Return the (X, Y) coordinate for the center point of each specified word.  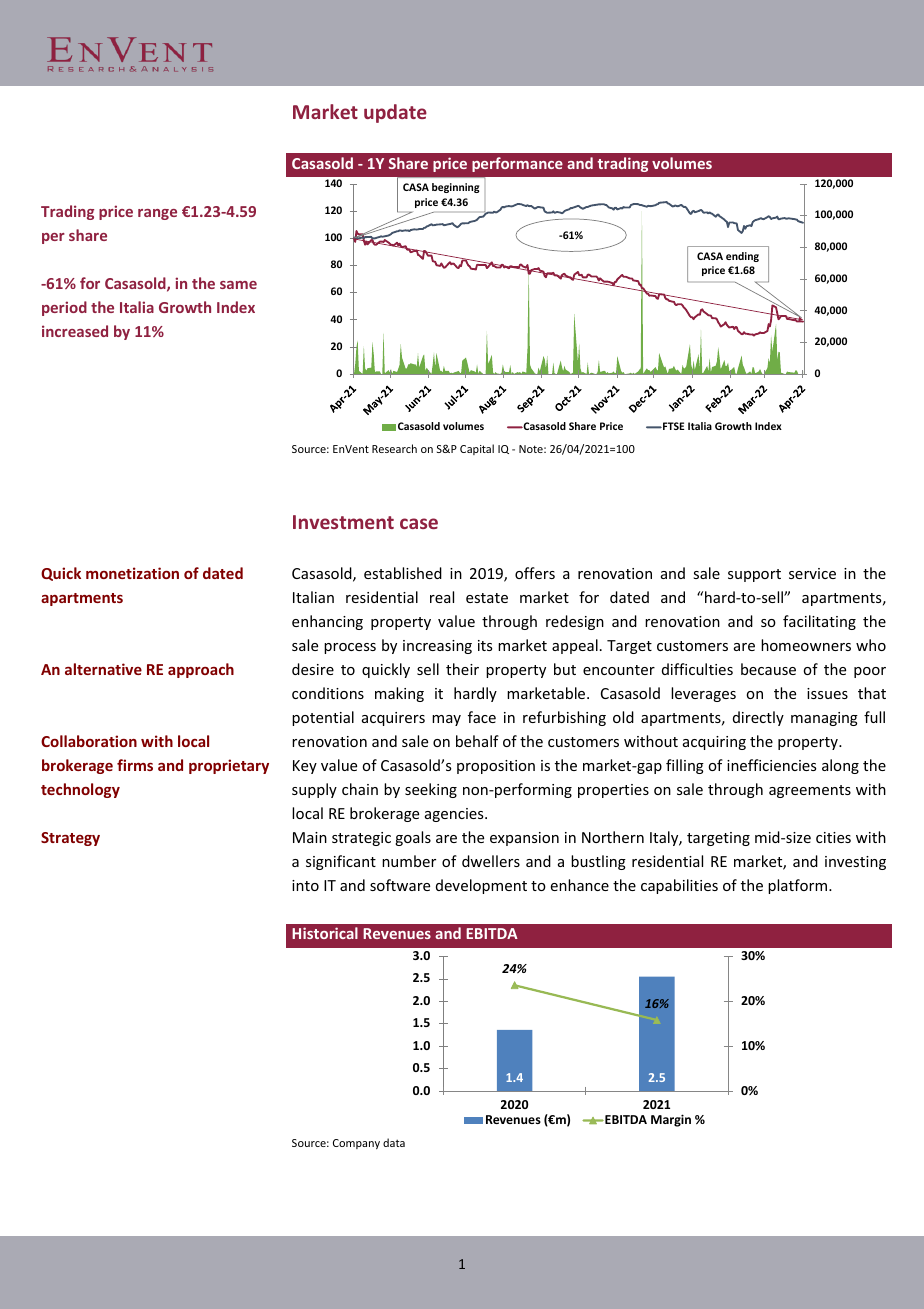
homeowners (806, 645)
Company (356, 1144)
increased (75, 331)
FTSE (672, 426)
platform (799, 886)
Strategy (70, 839)
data (394, 1142)
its (485, 645)
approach (201, 670)
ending (742, 257)
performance (517, 164)
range (157, 214)
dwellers (491, 861)
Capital (477, 449)
